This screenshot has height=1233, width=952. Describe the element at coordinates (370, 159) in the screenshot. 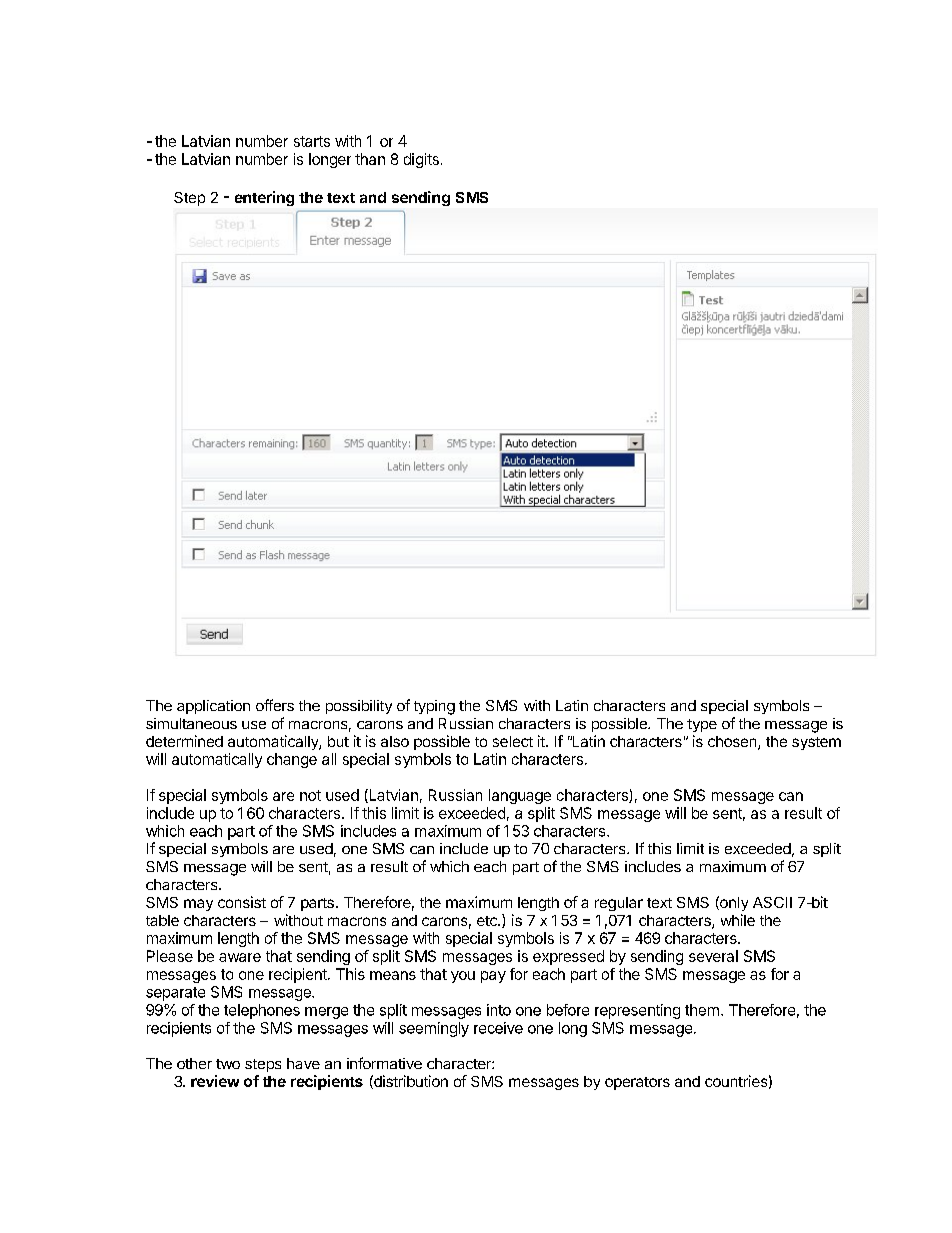

I see `than` at that location.
